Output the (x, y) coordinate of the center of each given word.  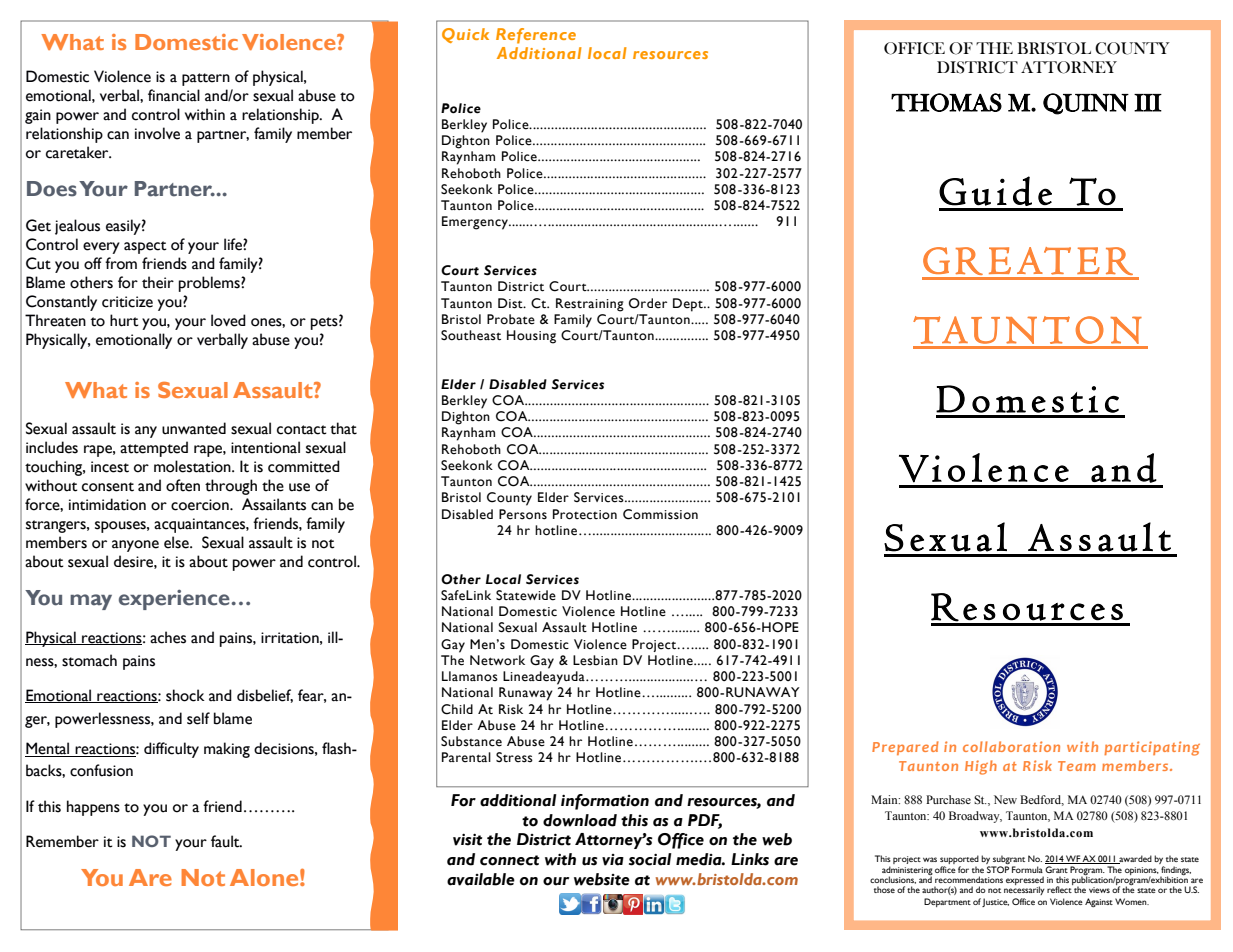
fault (226, 841)
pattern (206, 79)
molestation (193, 466)
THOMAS (946, 102)
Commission (660, 514)
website (602, 879)
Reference (536, 36)
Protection (585, 514)
